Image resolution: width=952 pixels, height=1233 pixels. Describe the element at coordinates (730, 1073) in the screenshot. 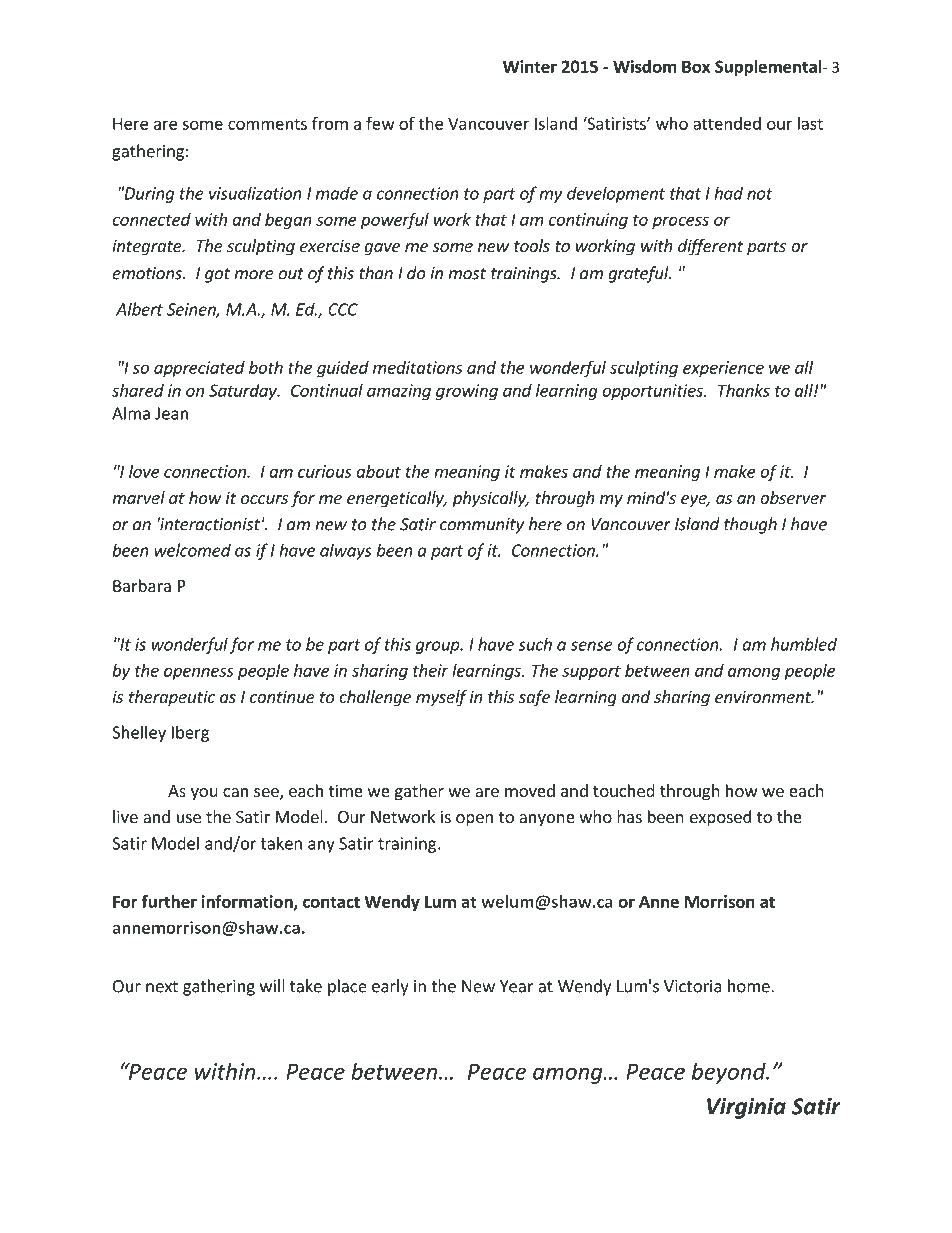

I see `beyond` at that location.
